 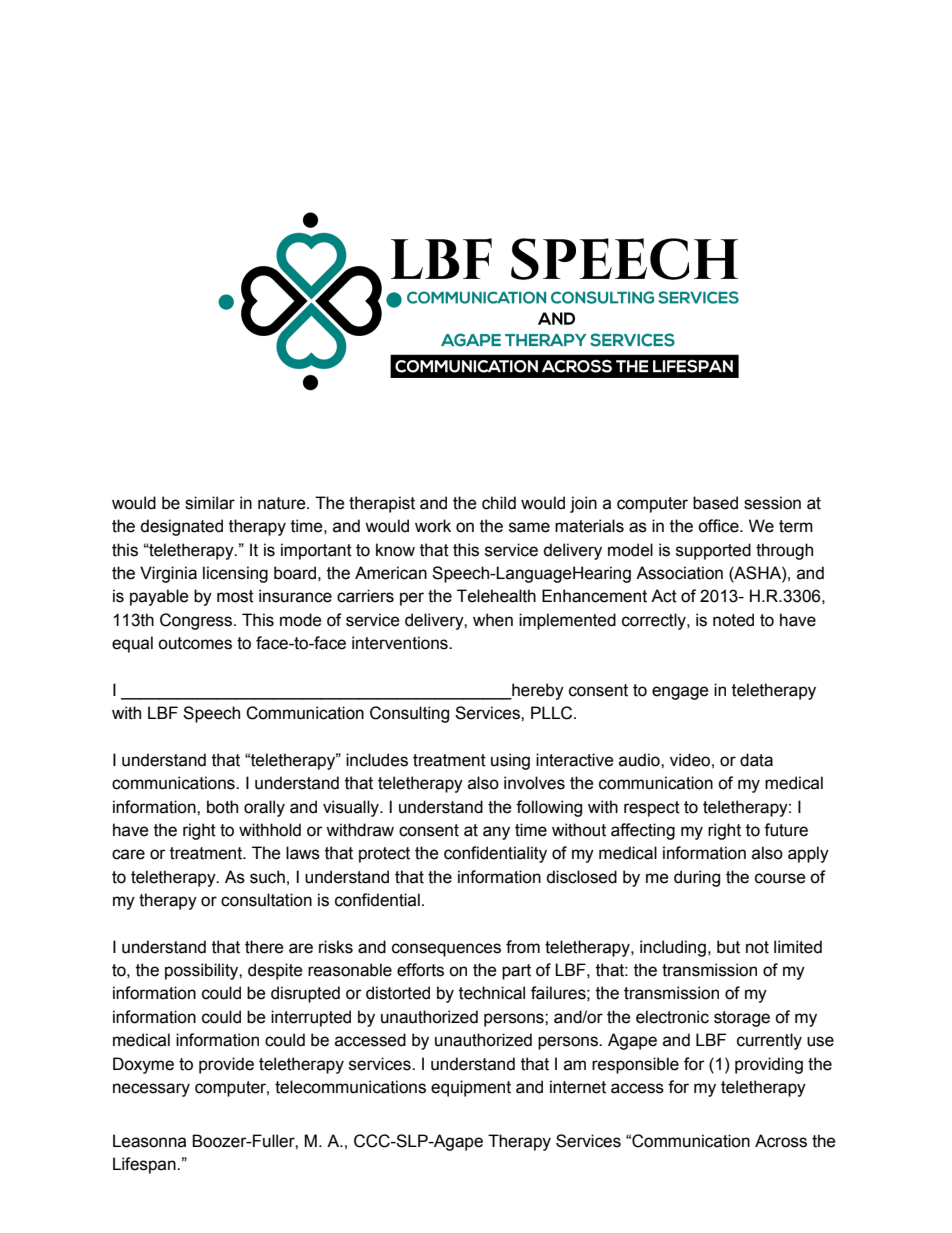 What do you see at coordinates (786, 830) in the screenshot?
I see `future` at bounding box center [786, 830].
